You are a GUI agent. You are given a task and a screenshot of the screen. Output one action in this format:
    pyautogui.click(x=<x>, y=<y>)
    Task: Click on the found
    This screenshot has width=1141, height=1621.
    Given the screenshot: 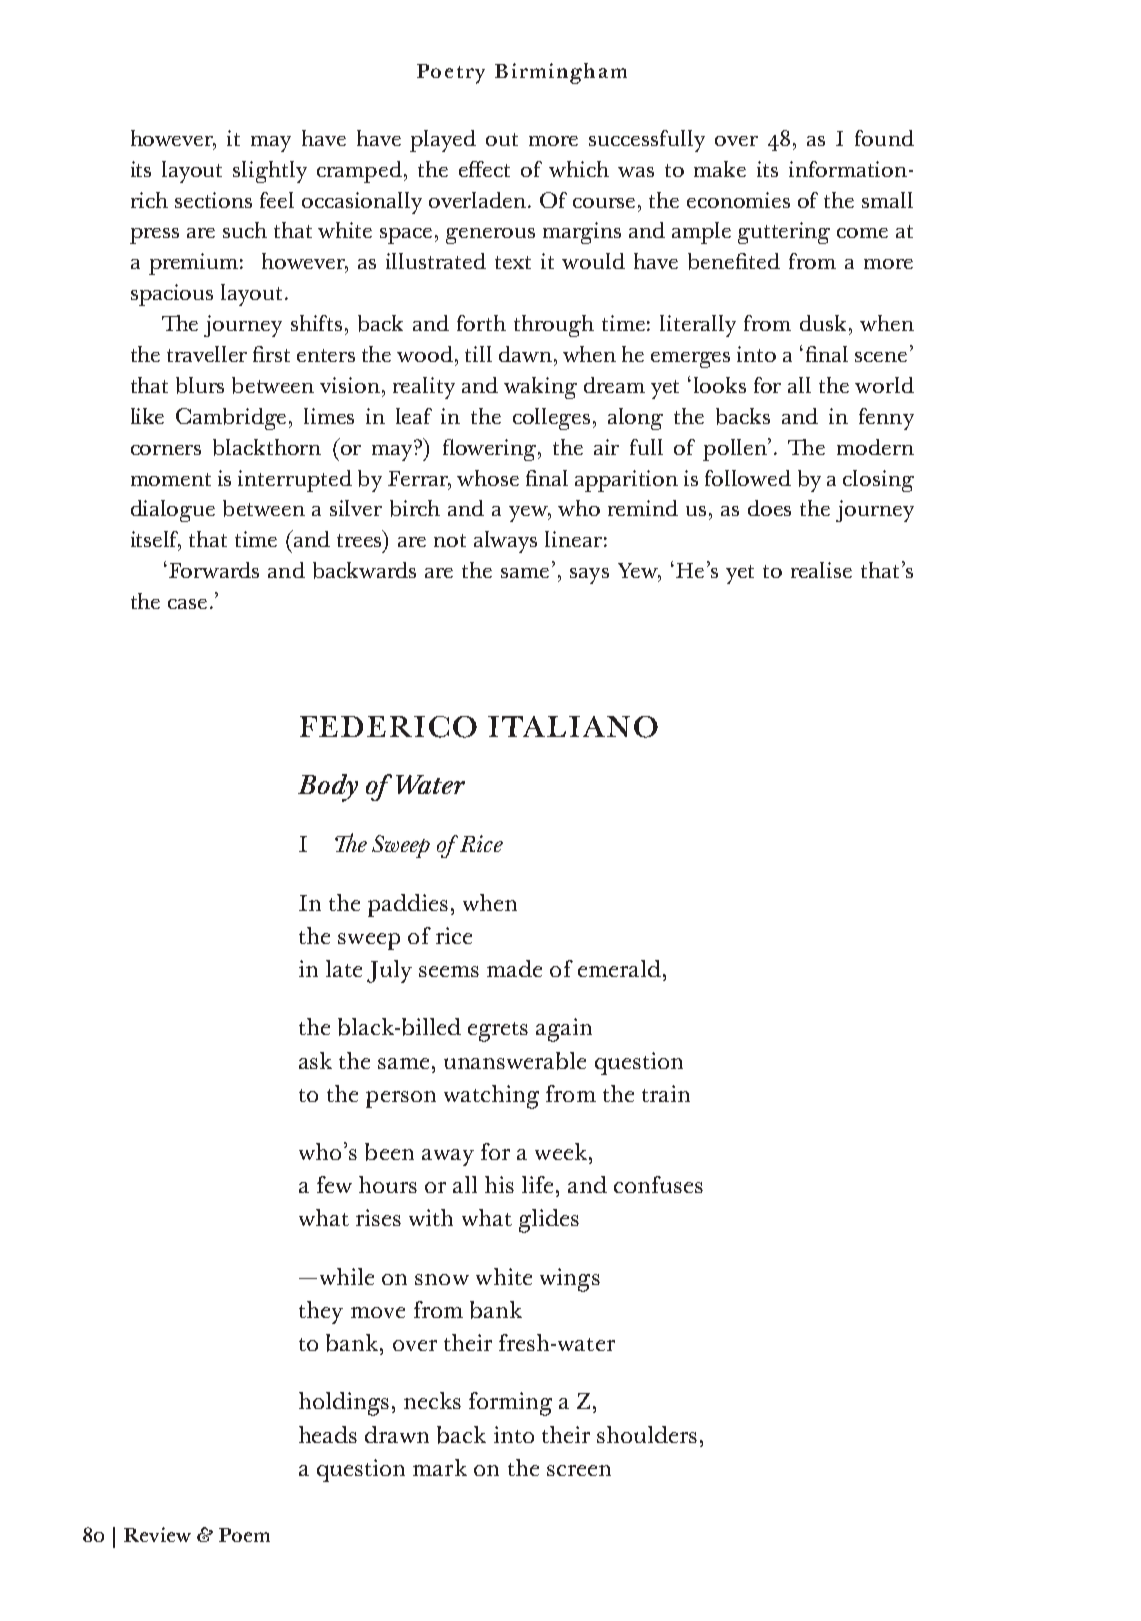 What is the action you would take?
    pyautogui.click(x=884, y=138)
